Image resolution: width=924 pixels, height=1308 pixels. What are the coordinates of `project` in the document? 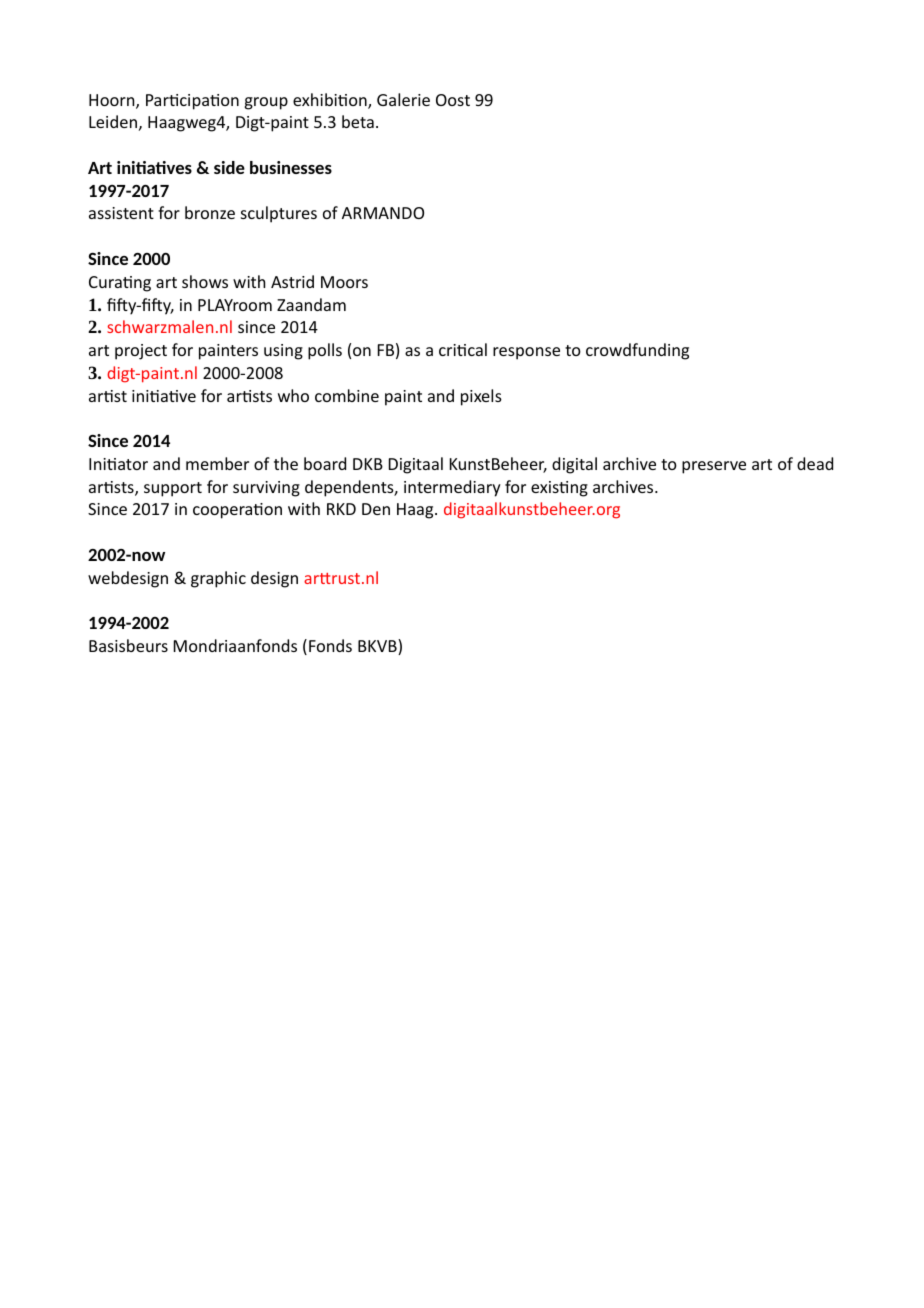 It's located at (141, 352).
